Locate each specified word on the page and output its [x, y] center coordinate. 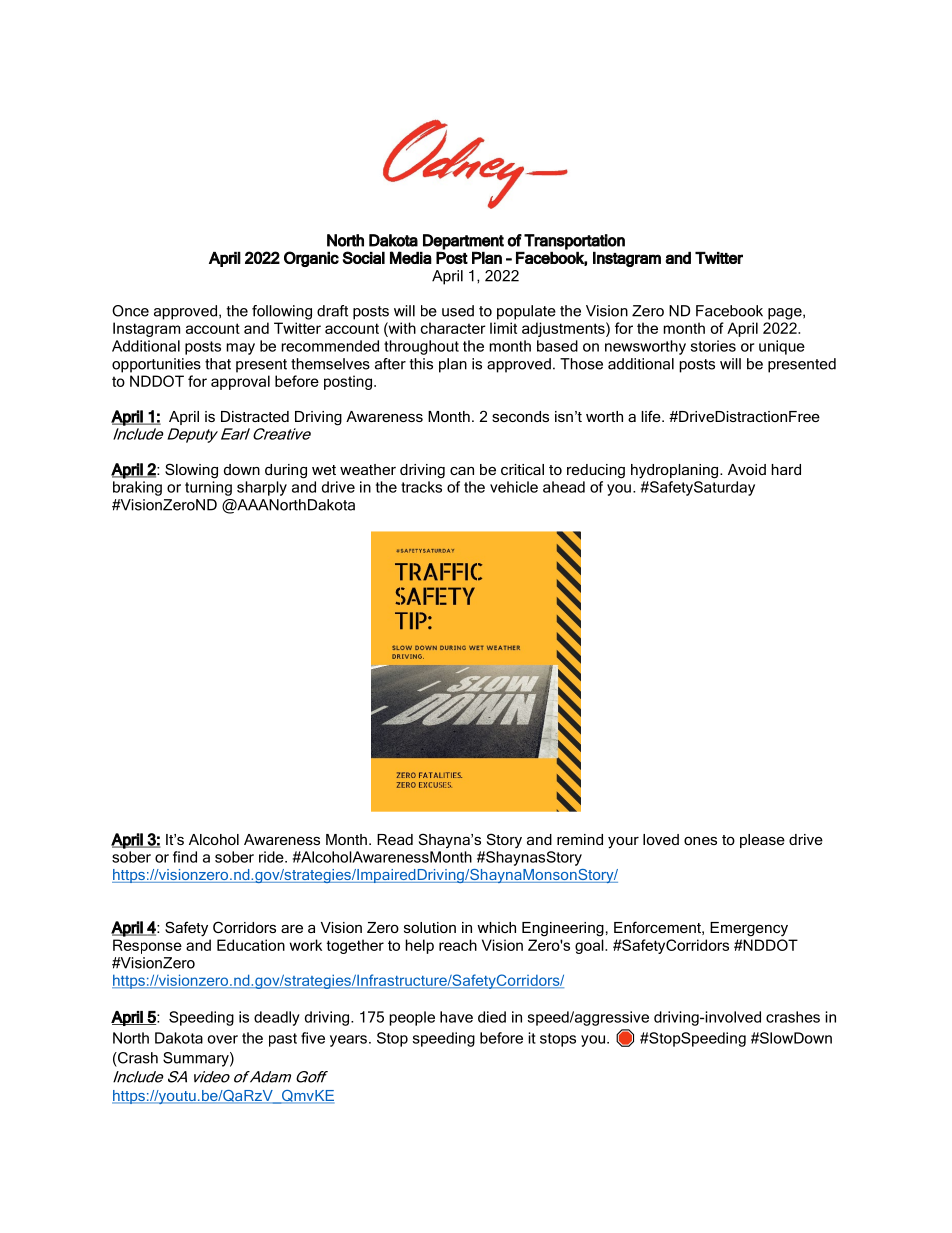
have [456, 1017]
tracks [421, 487]
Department [463, 242]
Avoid [747, 469]
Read [395, 839]
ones [700, 840]
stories [713, 346]
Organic [311, 259]
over [223, 1039]
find [185, 857]
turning [208, 488]
